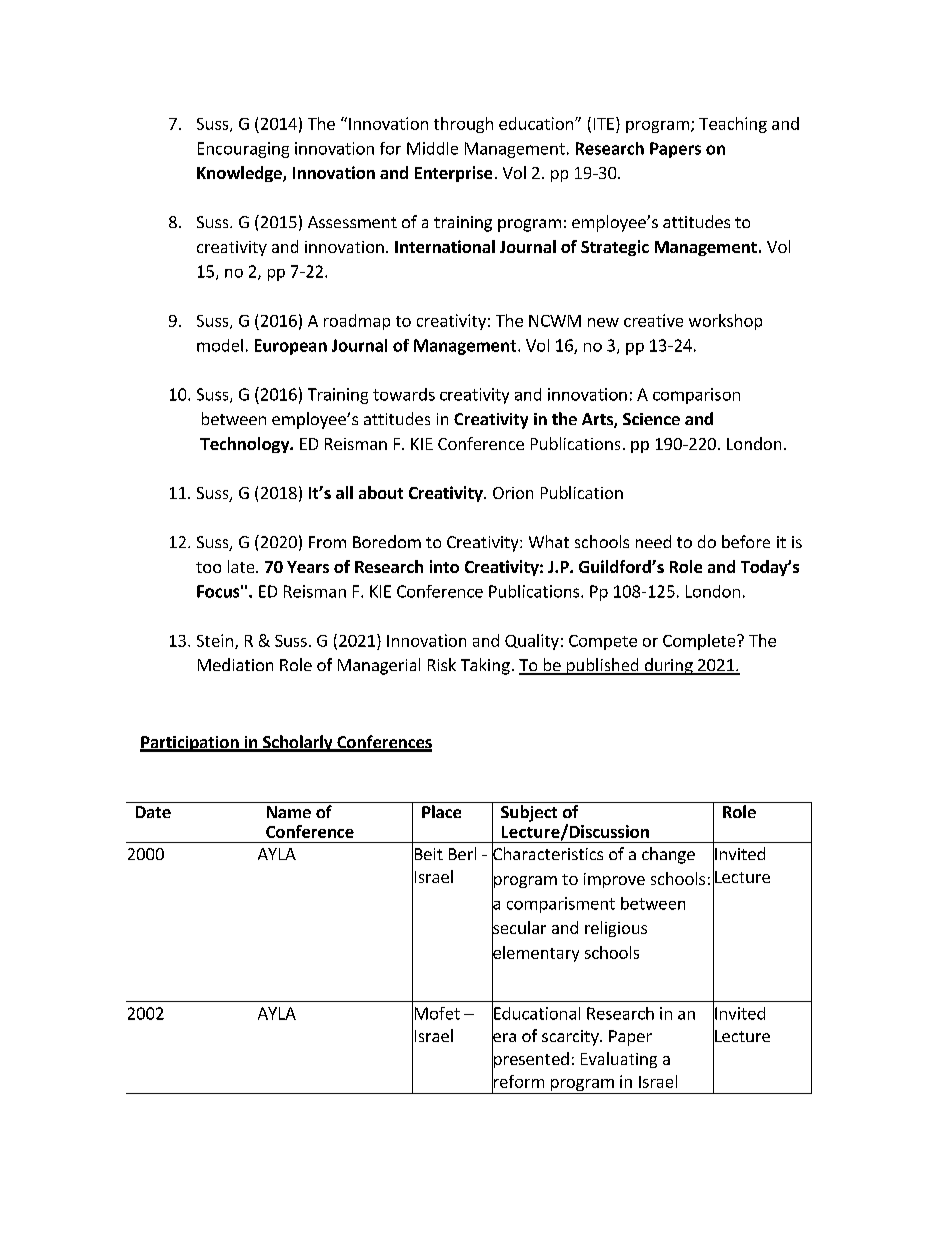  What do you see at coordinates (243, 150) in the page?
I see `Encouraging` at bounding box center [243, 150].
